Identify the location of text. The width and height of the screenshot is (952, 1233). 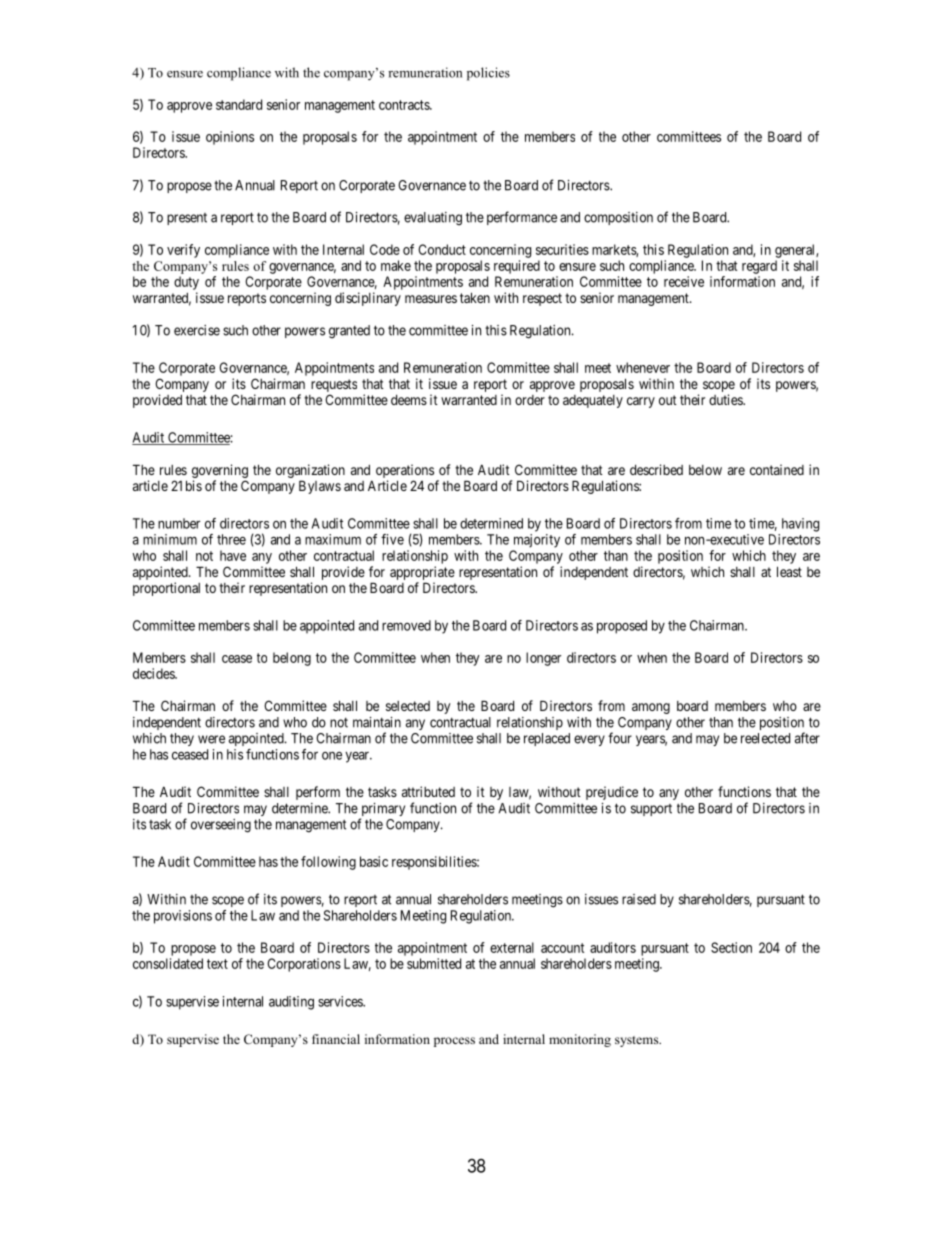
(217, 964).
